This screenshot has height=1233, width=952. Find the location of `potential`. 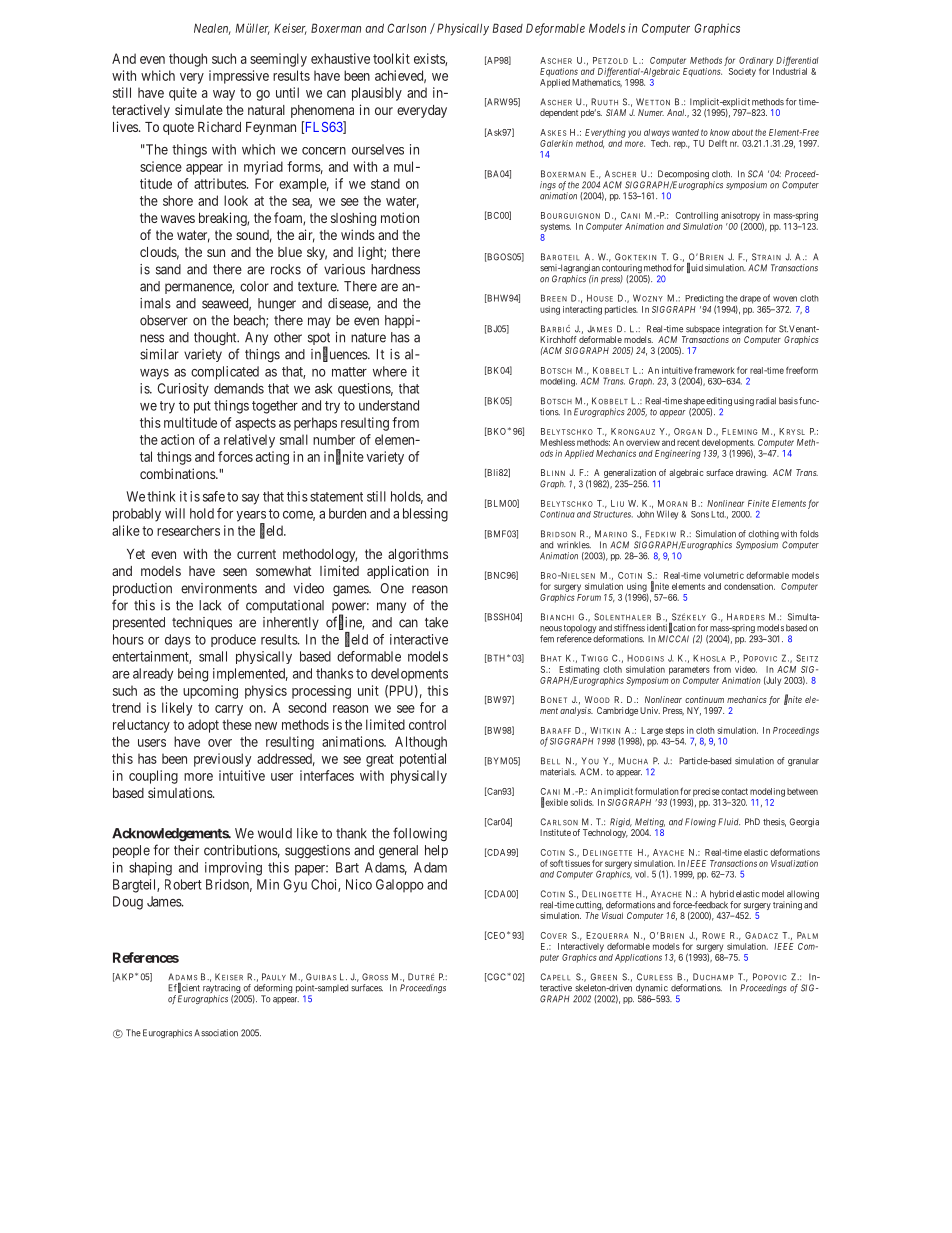

potential is located at coordinates (423, 760).
